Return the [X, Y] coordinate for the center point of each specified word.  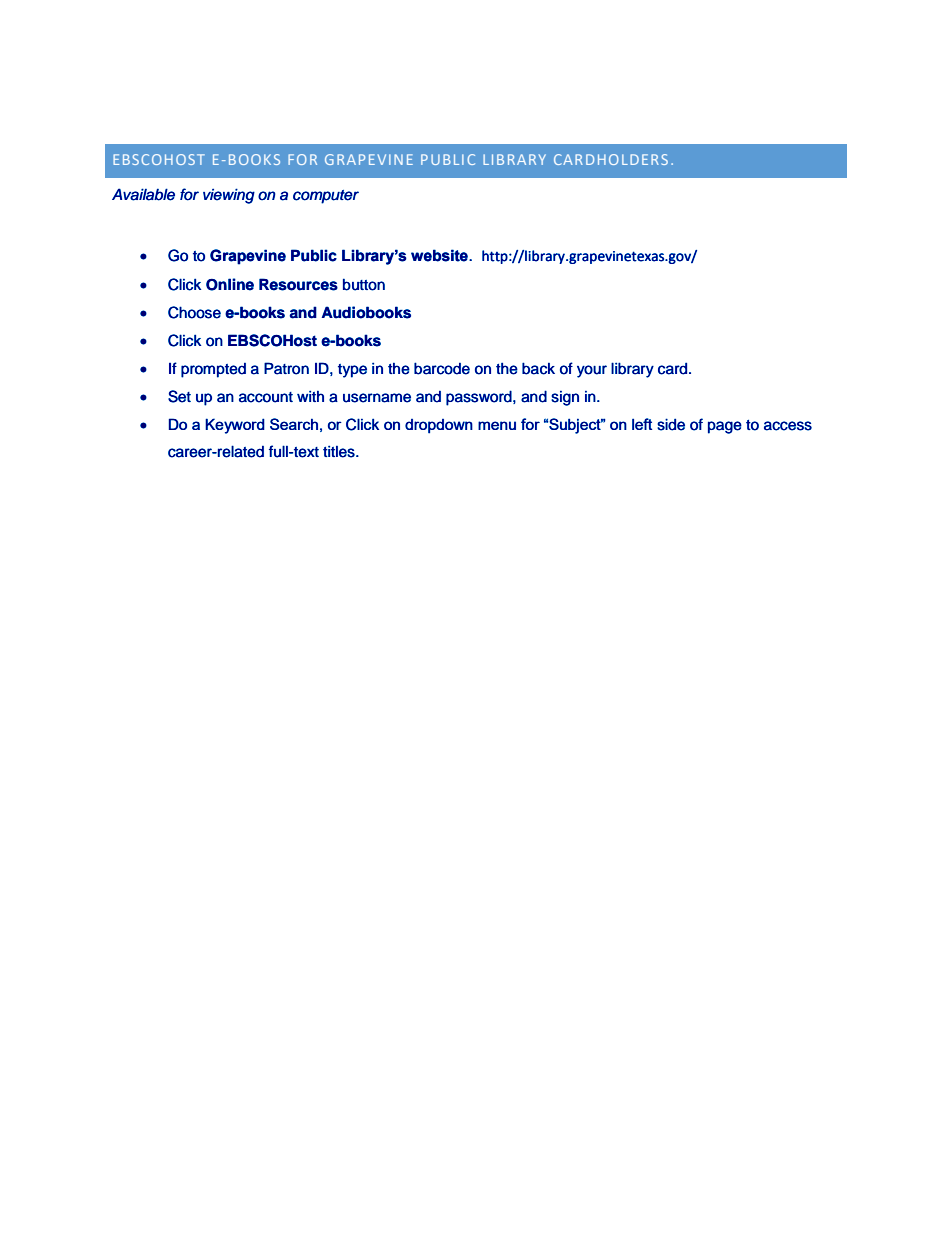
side [671, 424]
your [592, 371]
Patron [286, 368]
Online [230, 284]
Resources [298, 284]
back [538, 368]
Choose [194, 312]
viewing [229, 196]
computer [326, 197]
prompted [213, 370]
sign [565, 398]
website [440, 255]
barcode [442, 368]
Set [179, 396]
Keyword [235, 426]
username [377, 398]
